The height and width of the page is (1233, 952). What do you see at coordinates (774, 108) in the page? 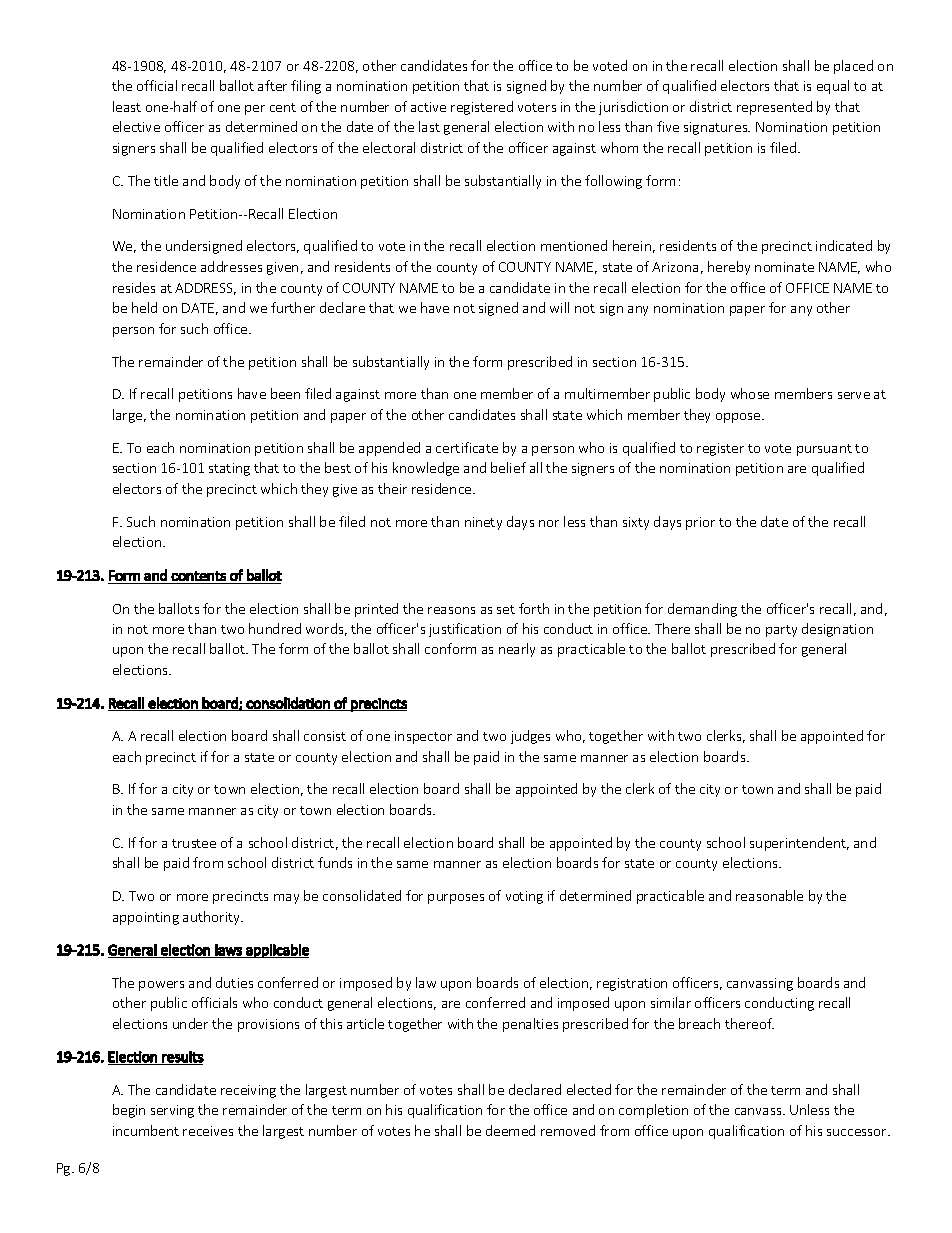
I see `represented` at bounding box center [774, 108].
